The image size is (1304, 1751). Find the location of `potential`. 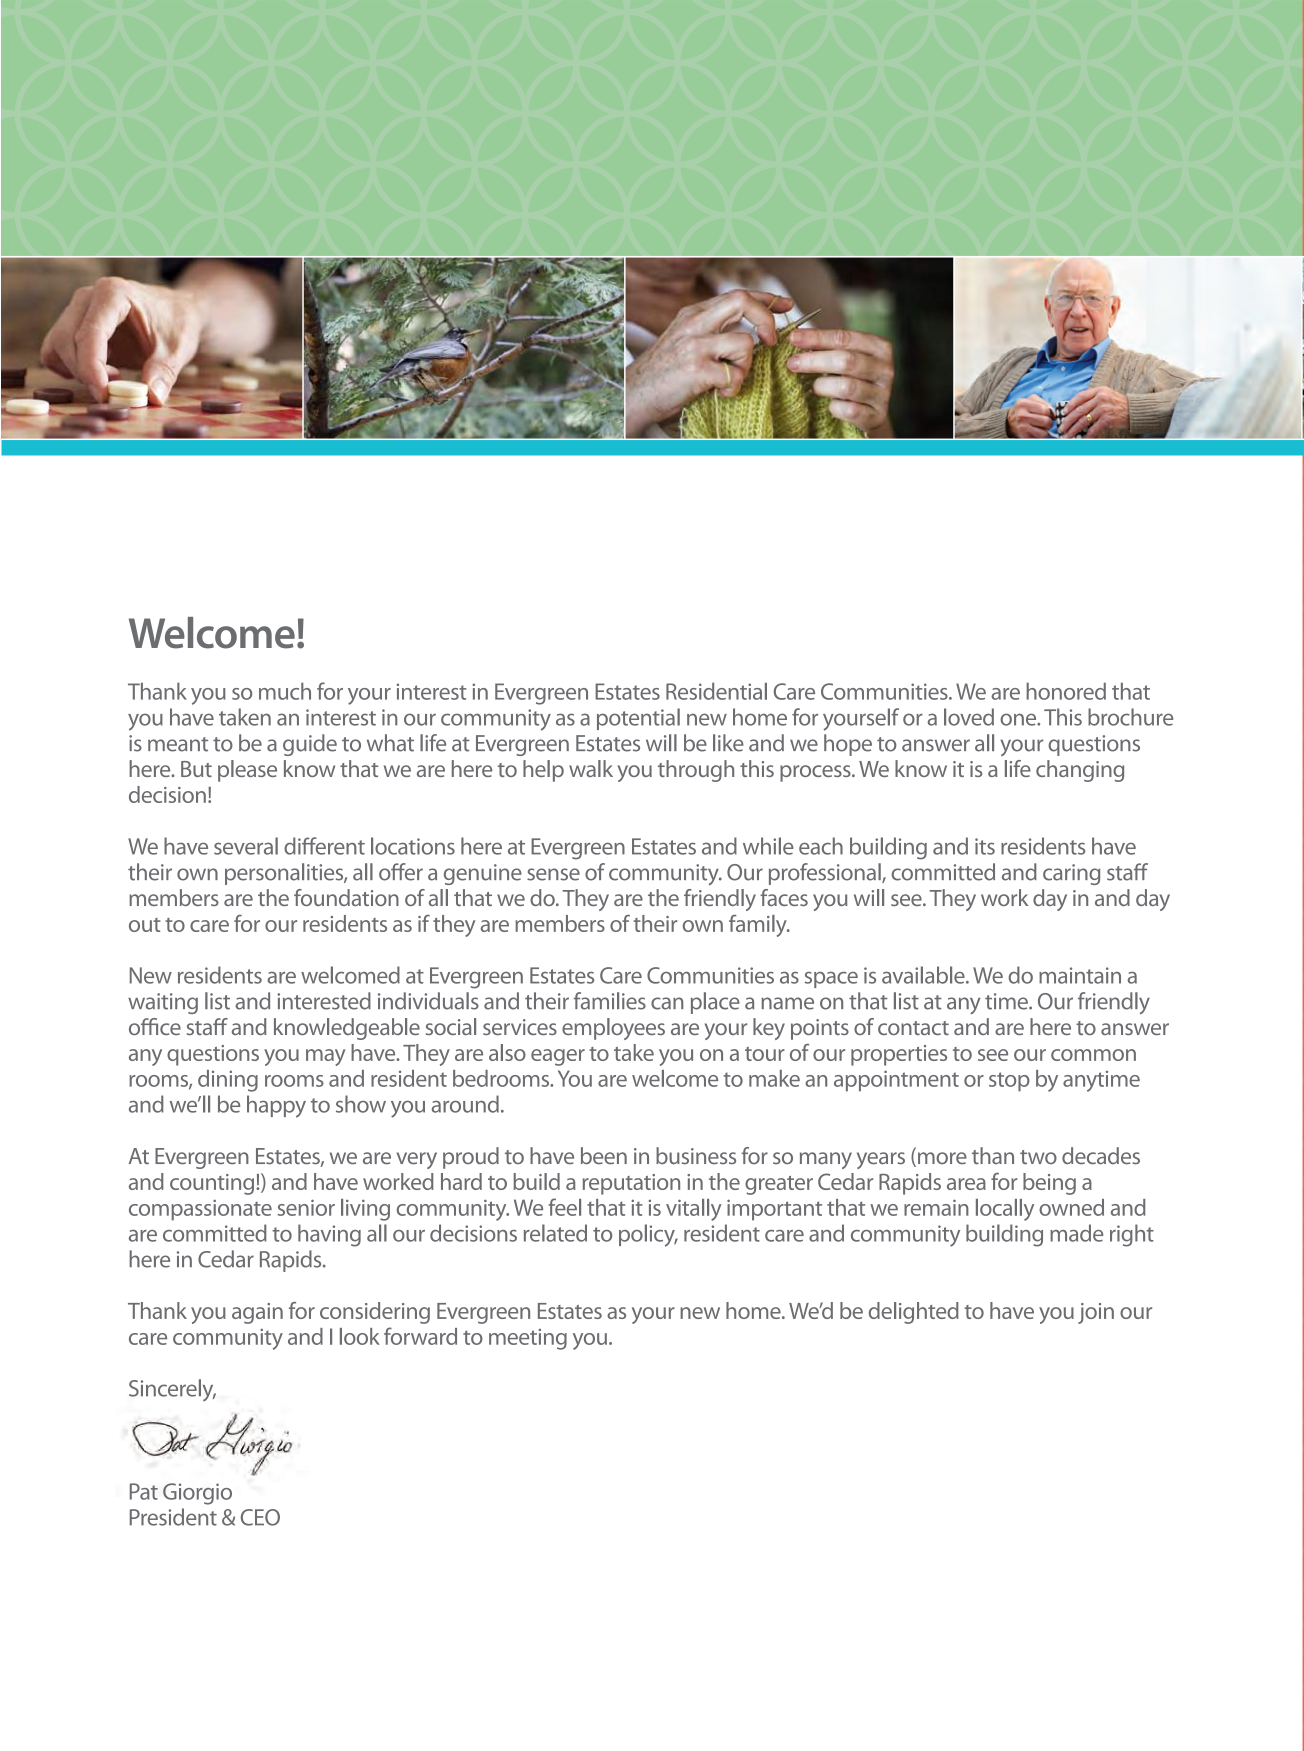

potential is located at coordinates (638, 719).
